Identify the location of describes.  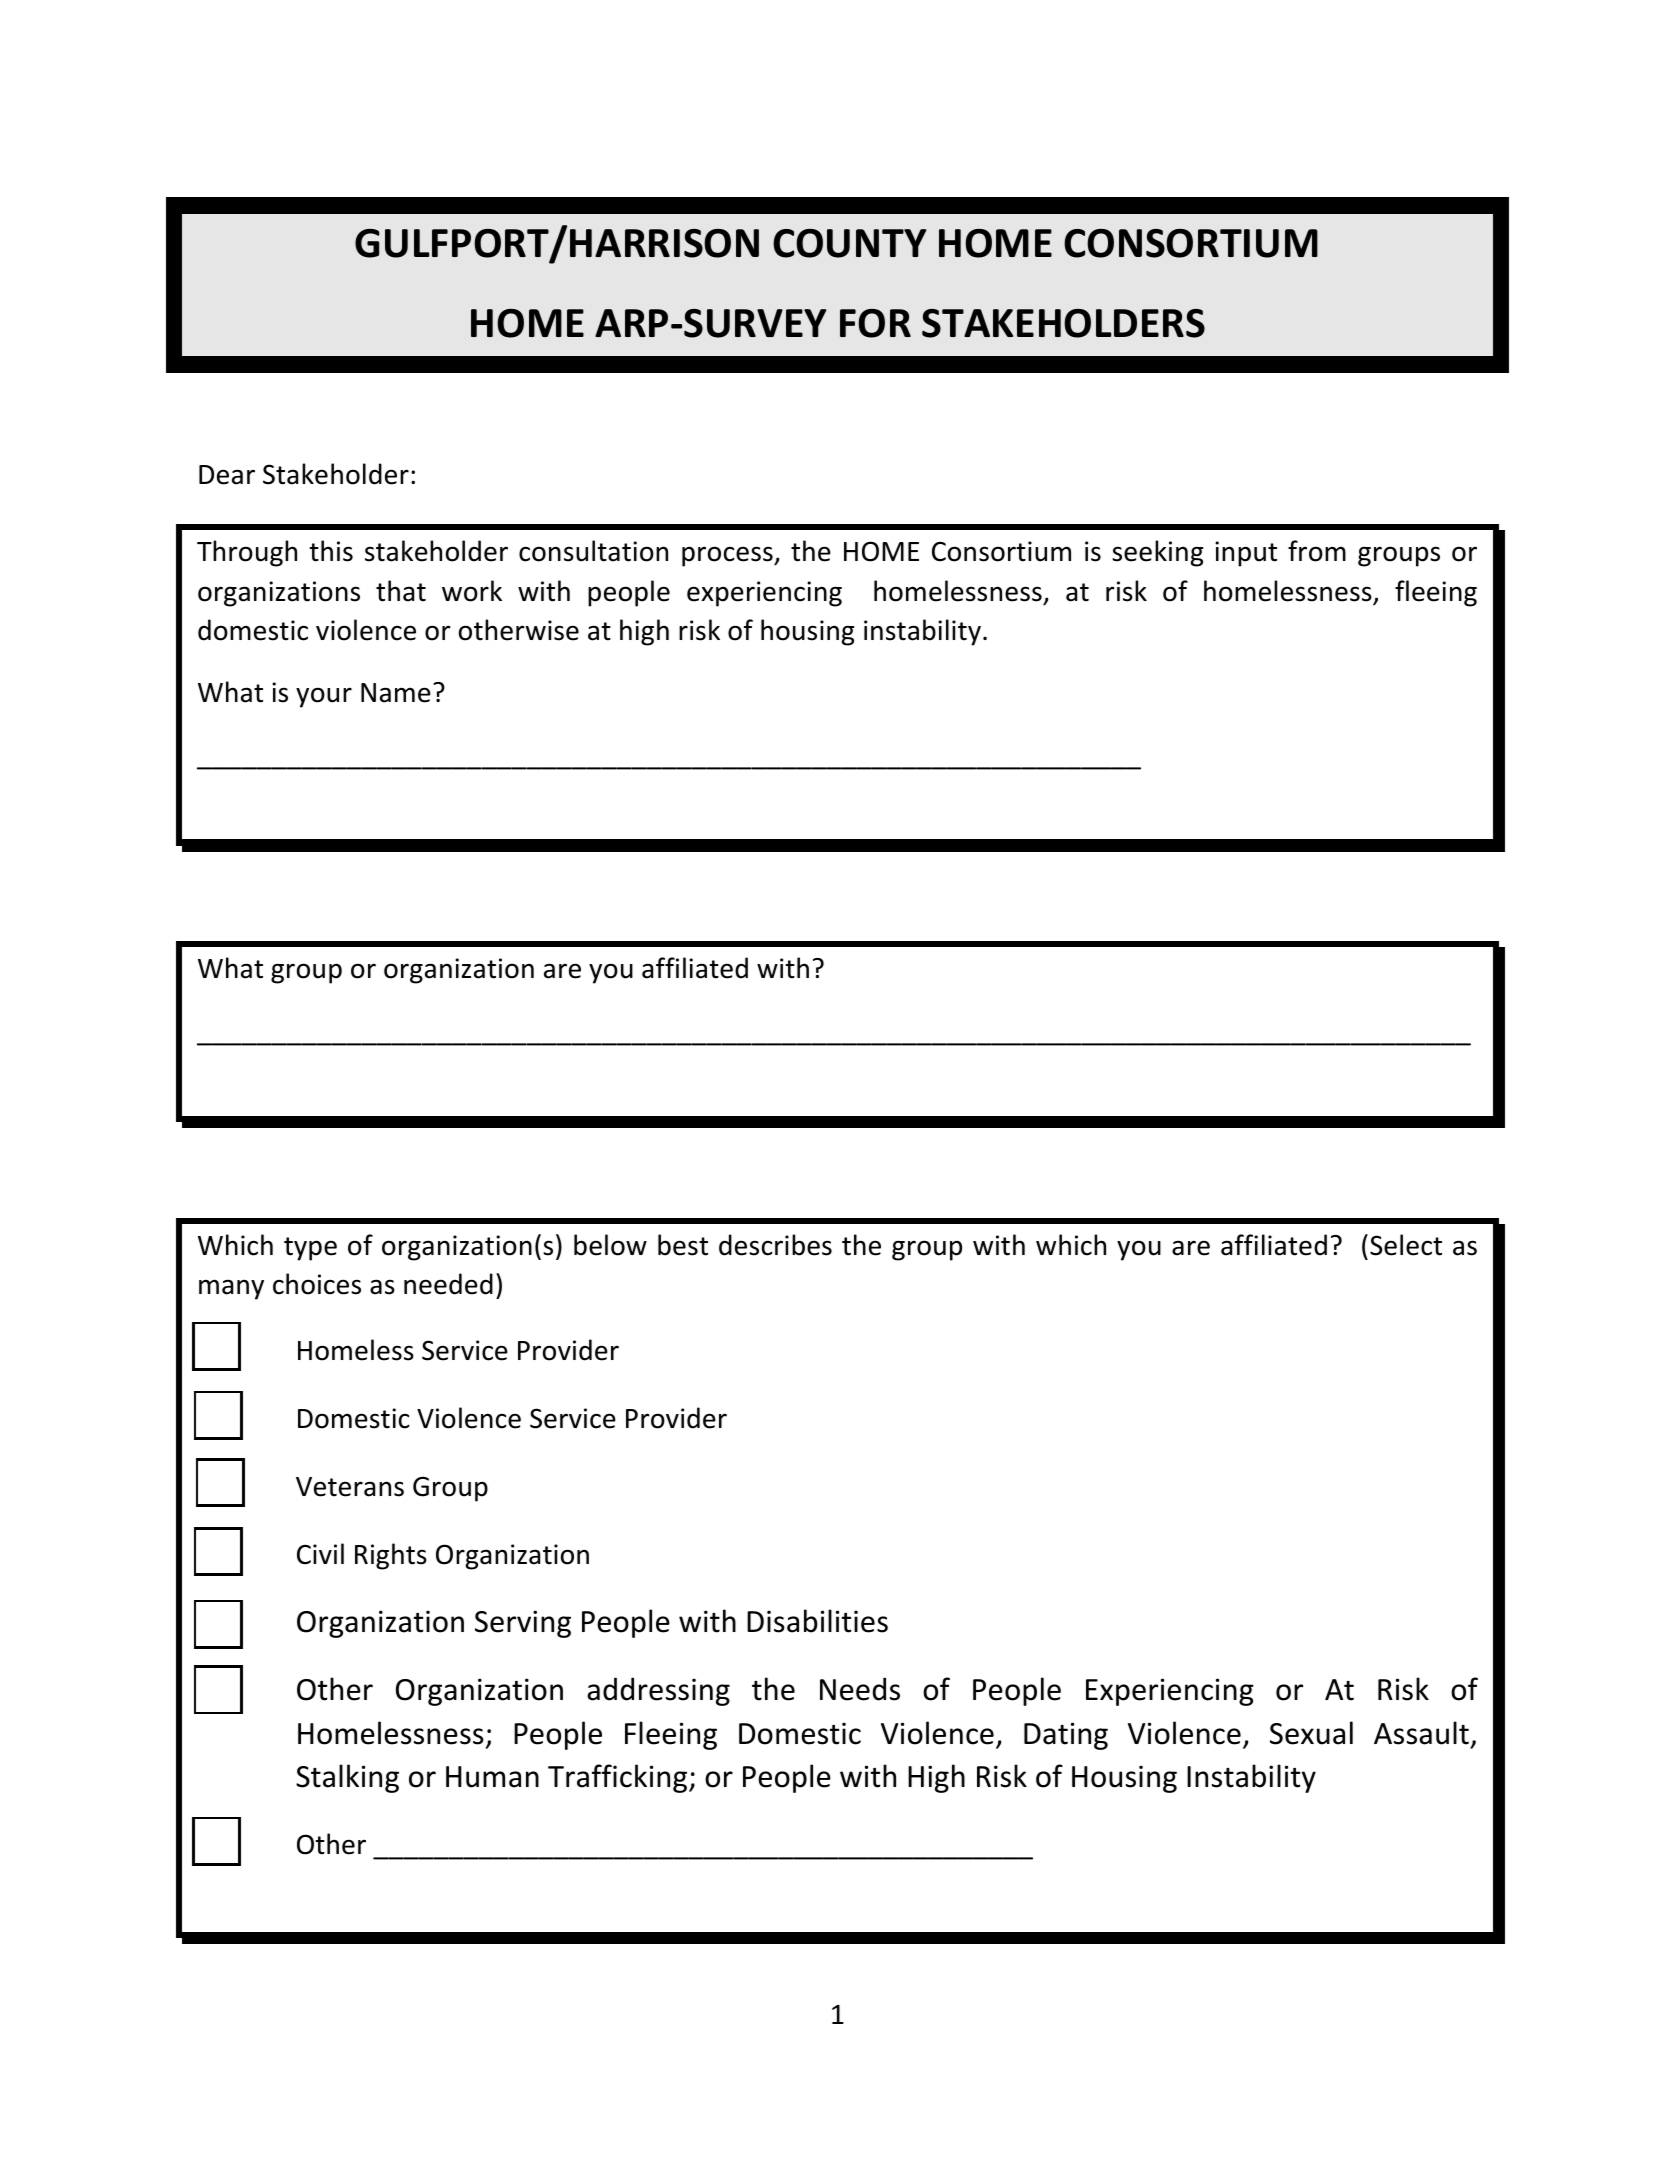
(775, 1245).
